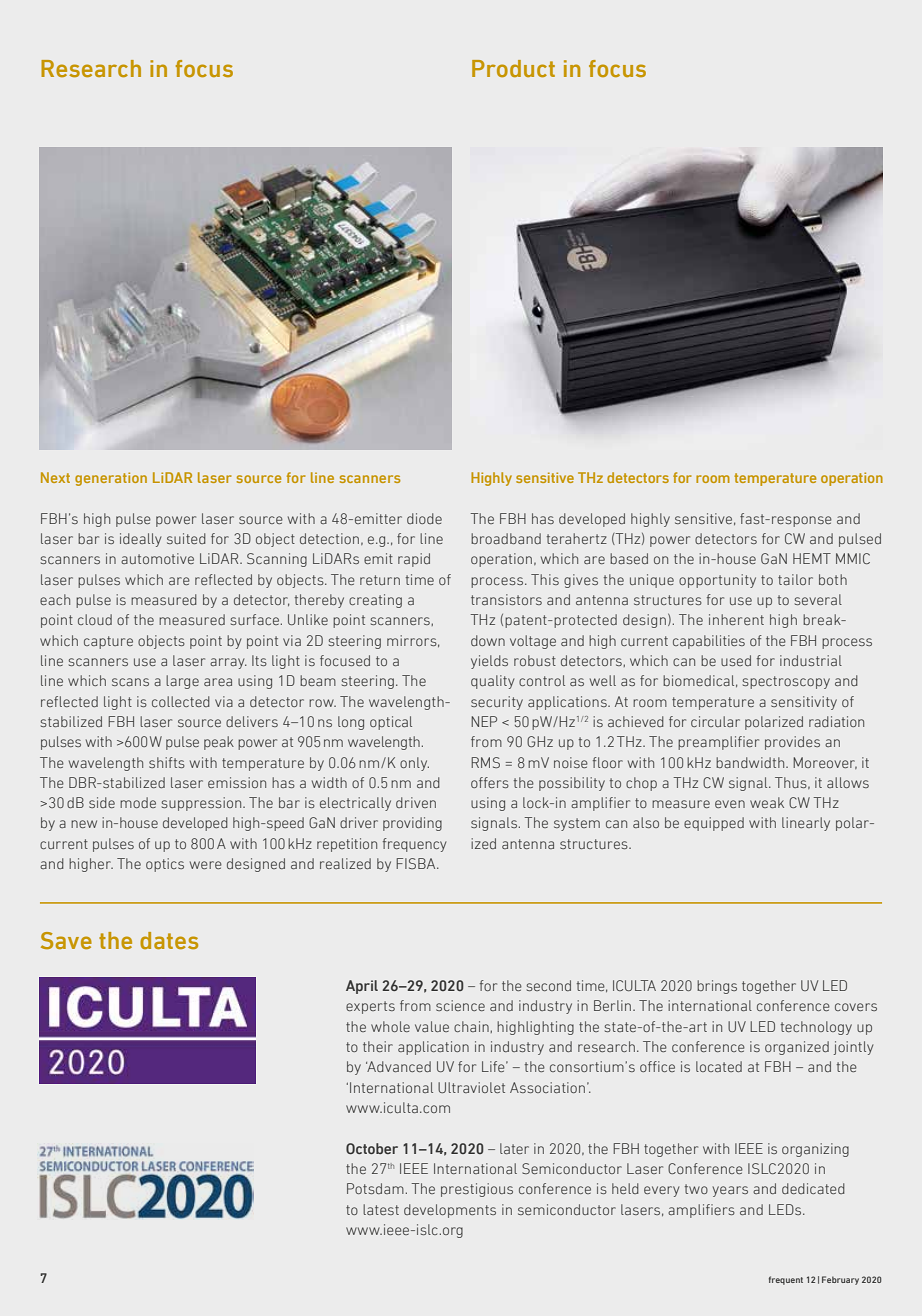 The height and width of the document is (1316, 922). Describe the element at coordinates (381, 1209) in the document. I see `latest` at that location.
